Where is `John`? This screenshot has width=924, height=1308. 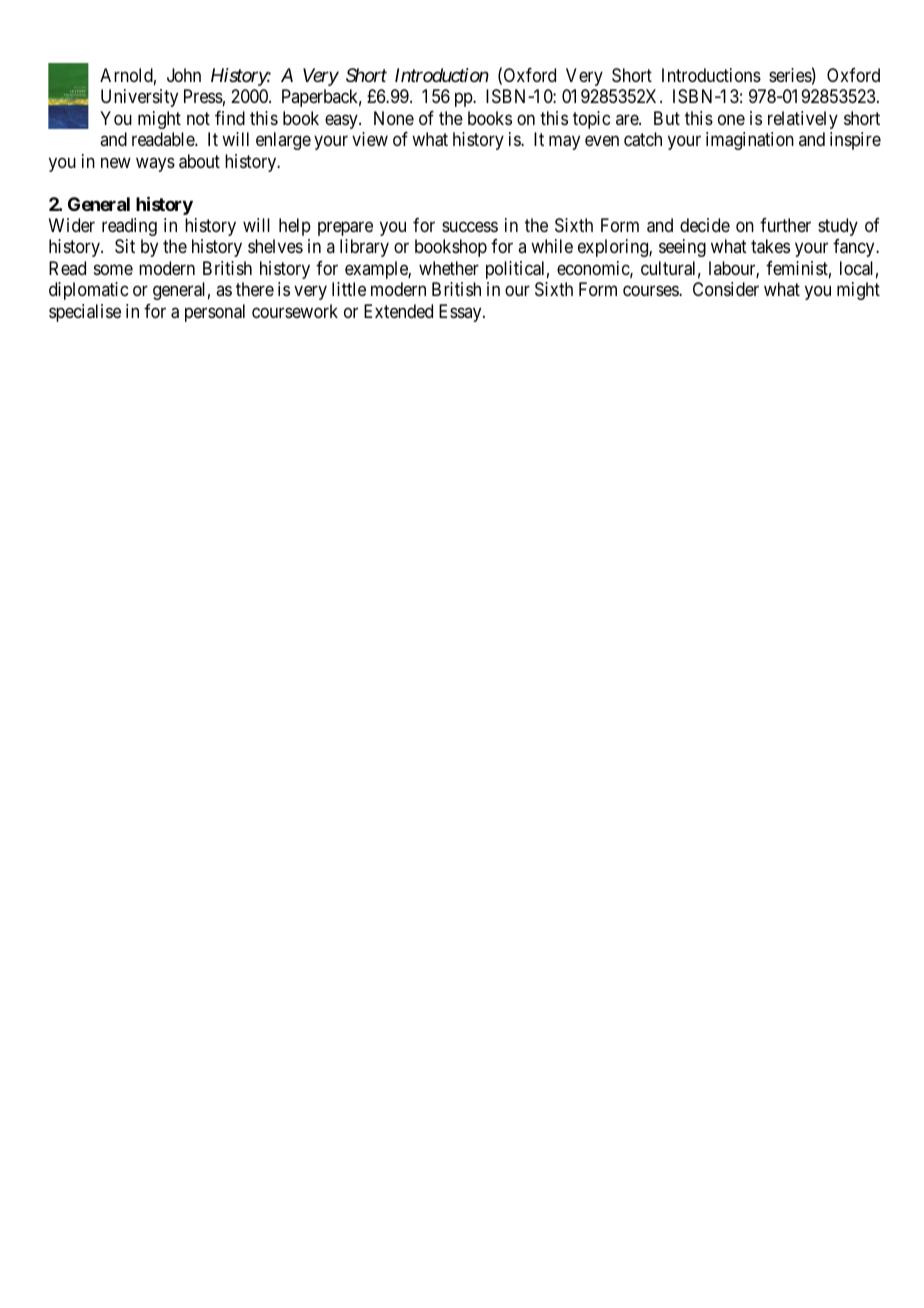 John is located at coordinates (184, 75).
